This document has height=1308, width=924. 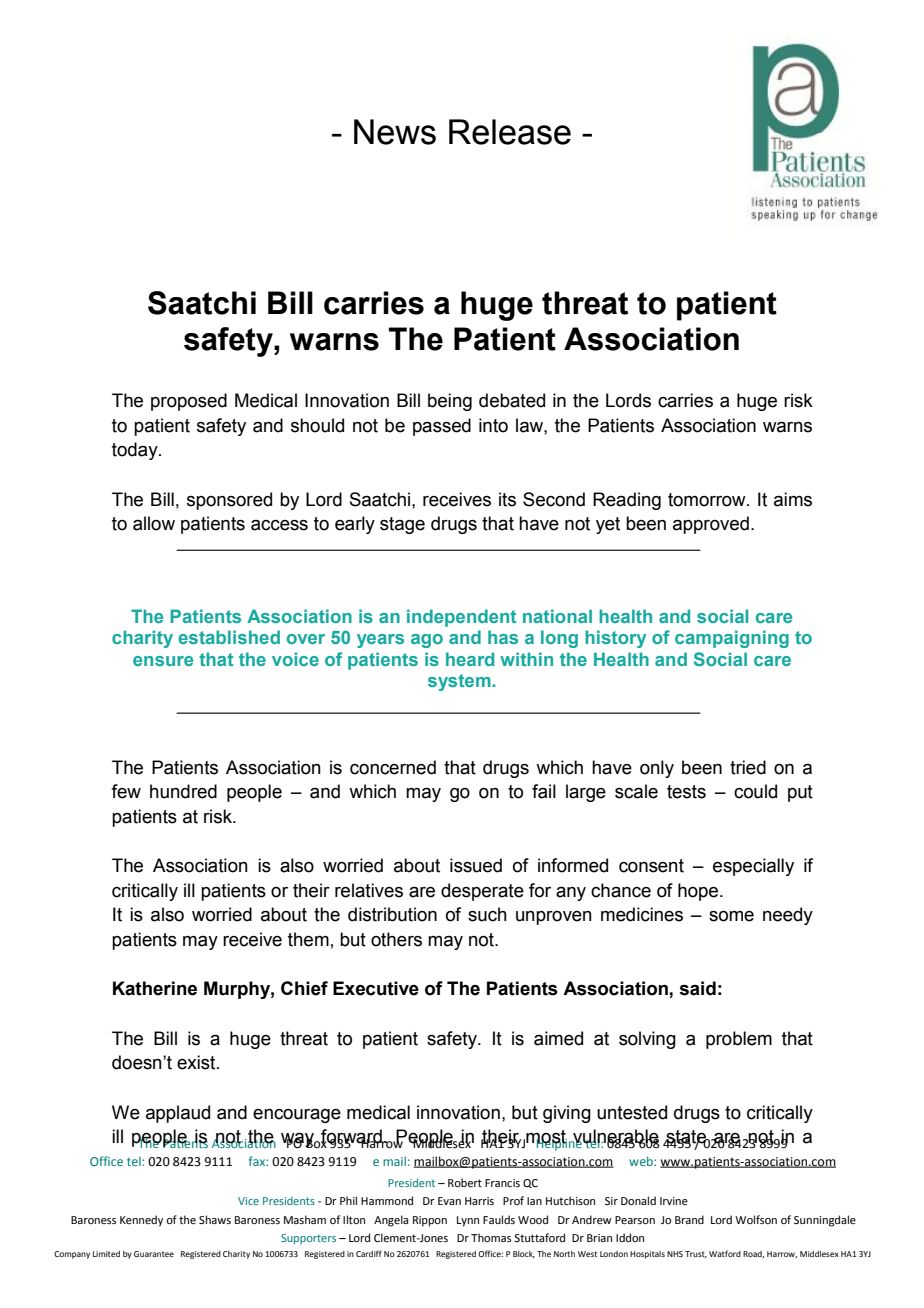 What do you see at coordinates (163, 661) in the document?
I see `ensure` at bounding box center [163, 661].
